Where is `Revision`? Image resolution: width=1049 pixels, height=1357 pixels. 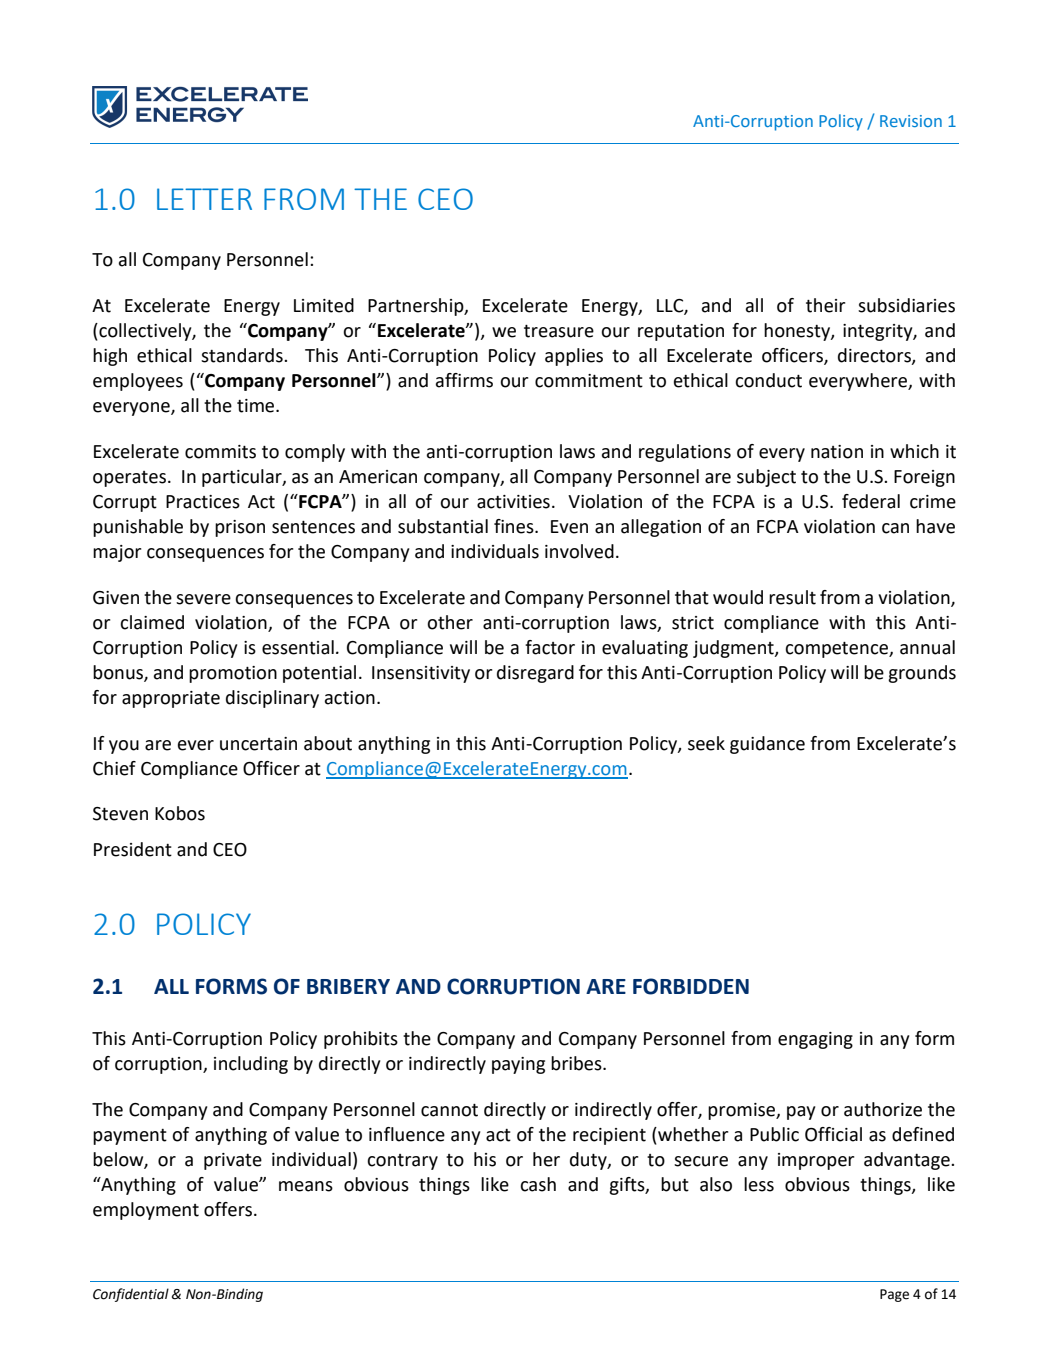 Revision is located at coordinates (911, 121).
